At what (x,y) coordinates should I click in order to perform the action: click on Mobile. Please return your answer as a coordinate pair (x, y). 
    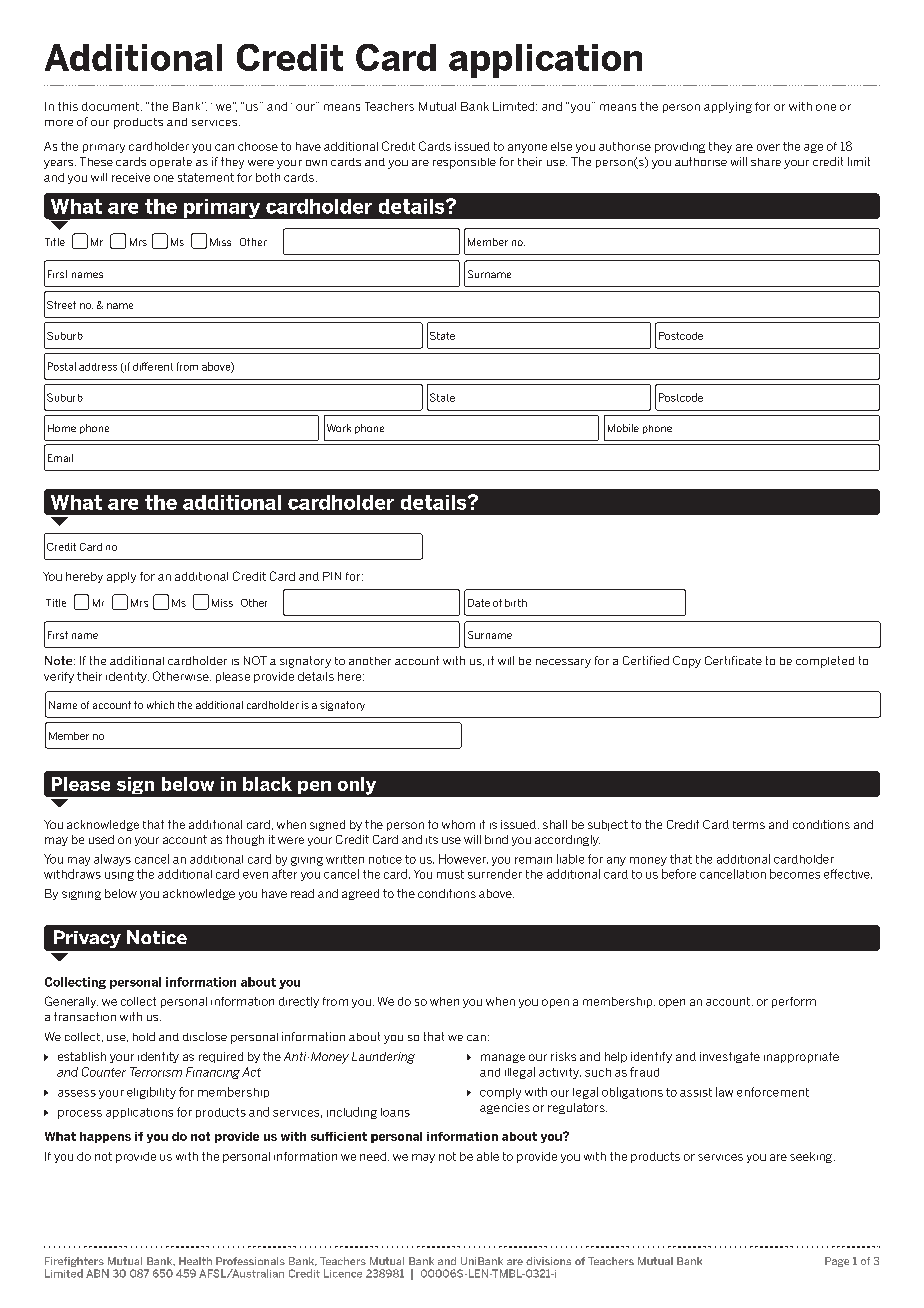
    Looking at the image, I should click on (623, 428).
